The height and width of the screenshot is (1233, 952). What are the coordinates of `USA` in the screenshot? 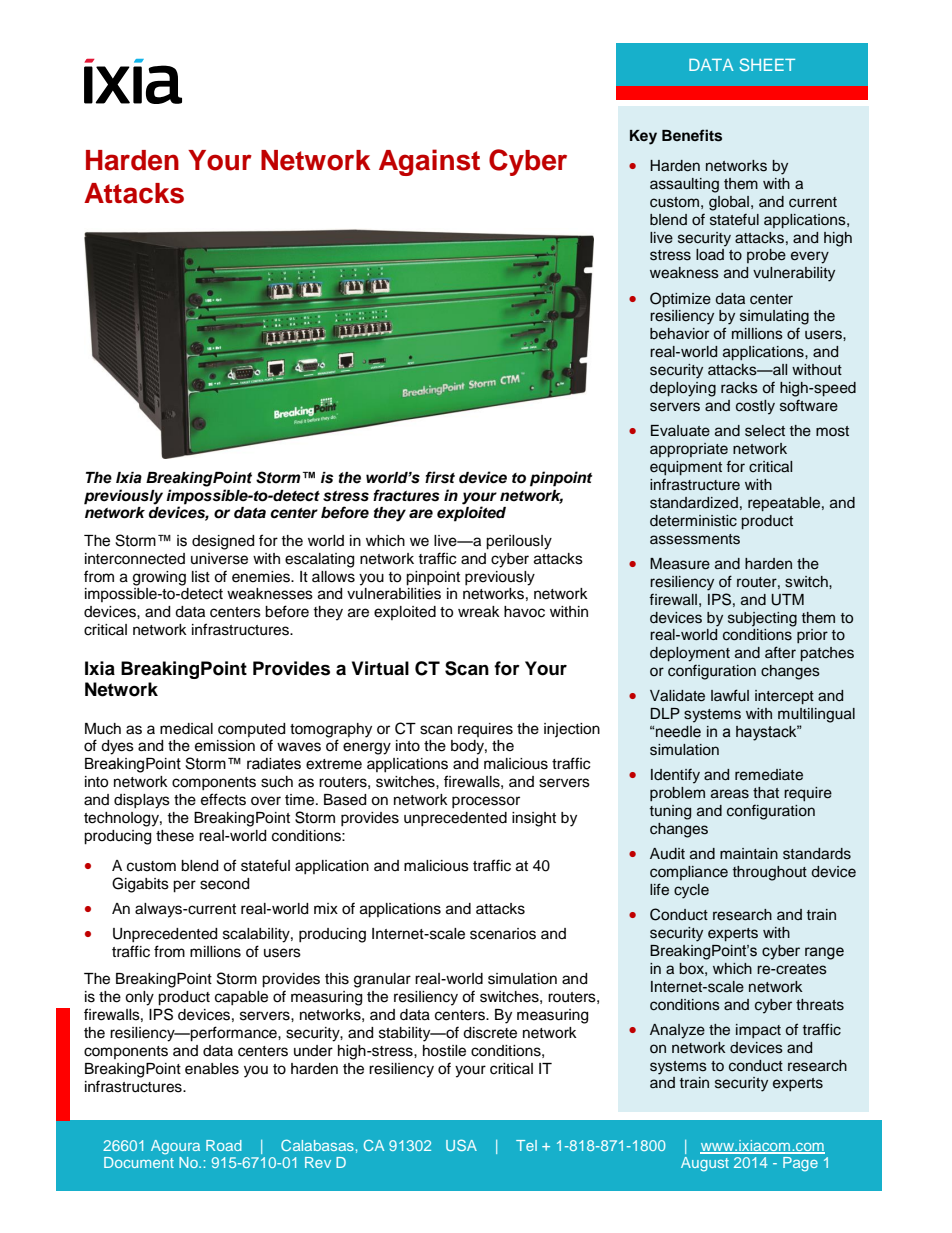 It's located at (461, 1145).
